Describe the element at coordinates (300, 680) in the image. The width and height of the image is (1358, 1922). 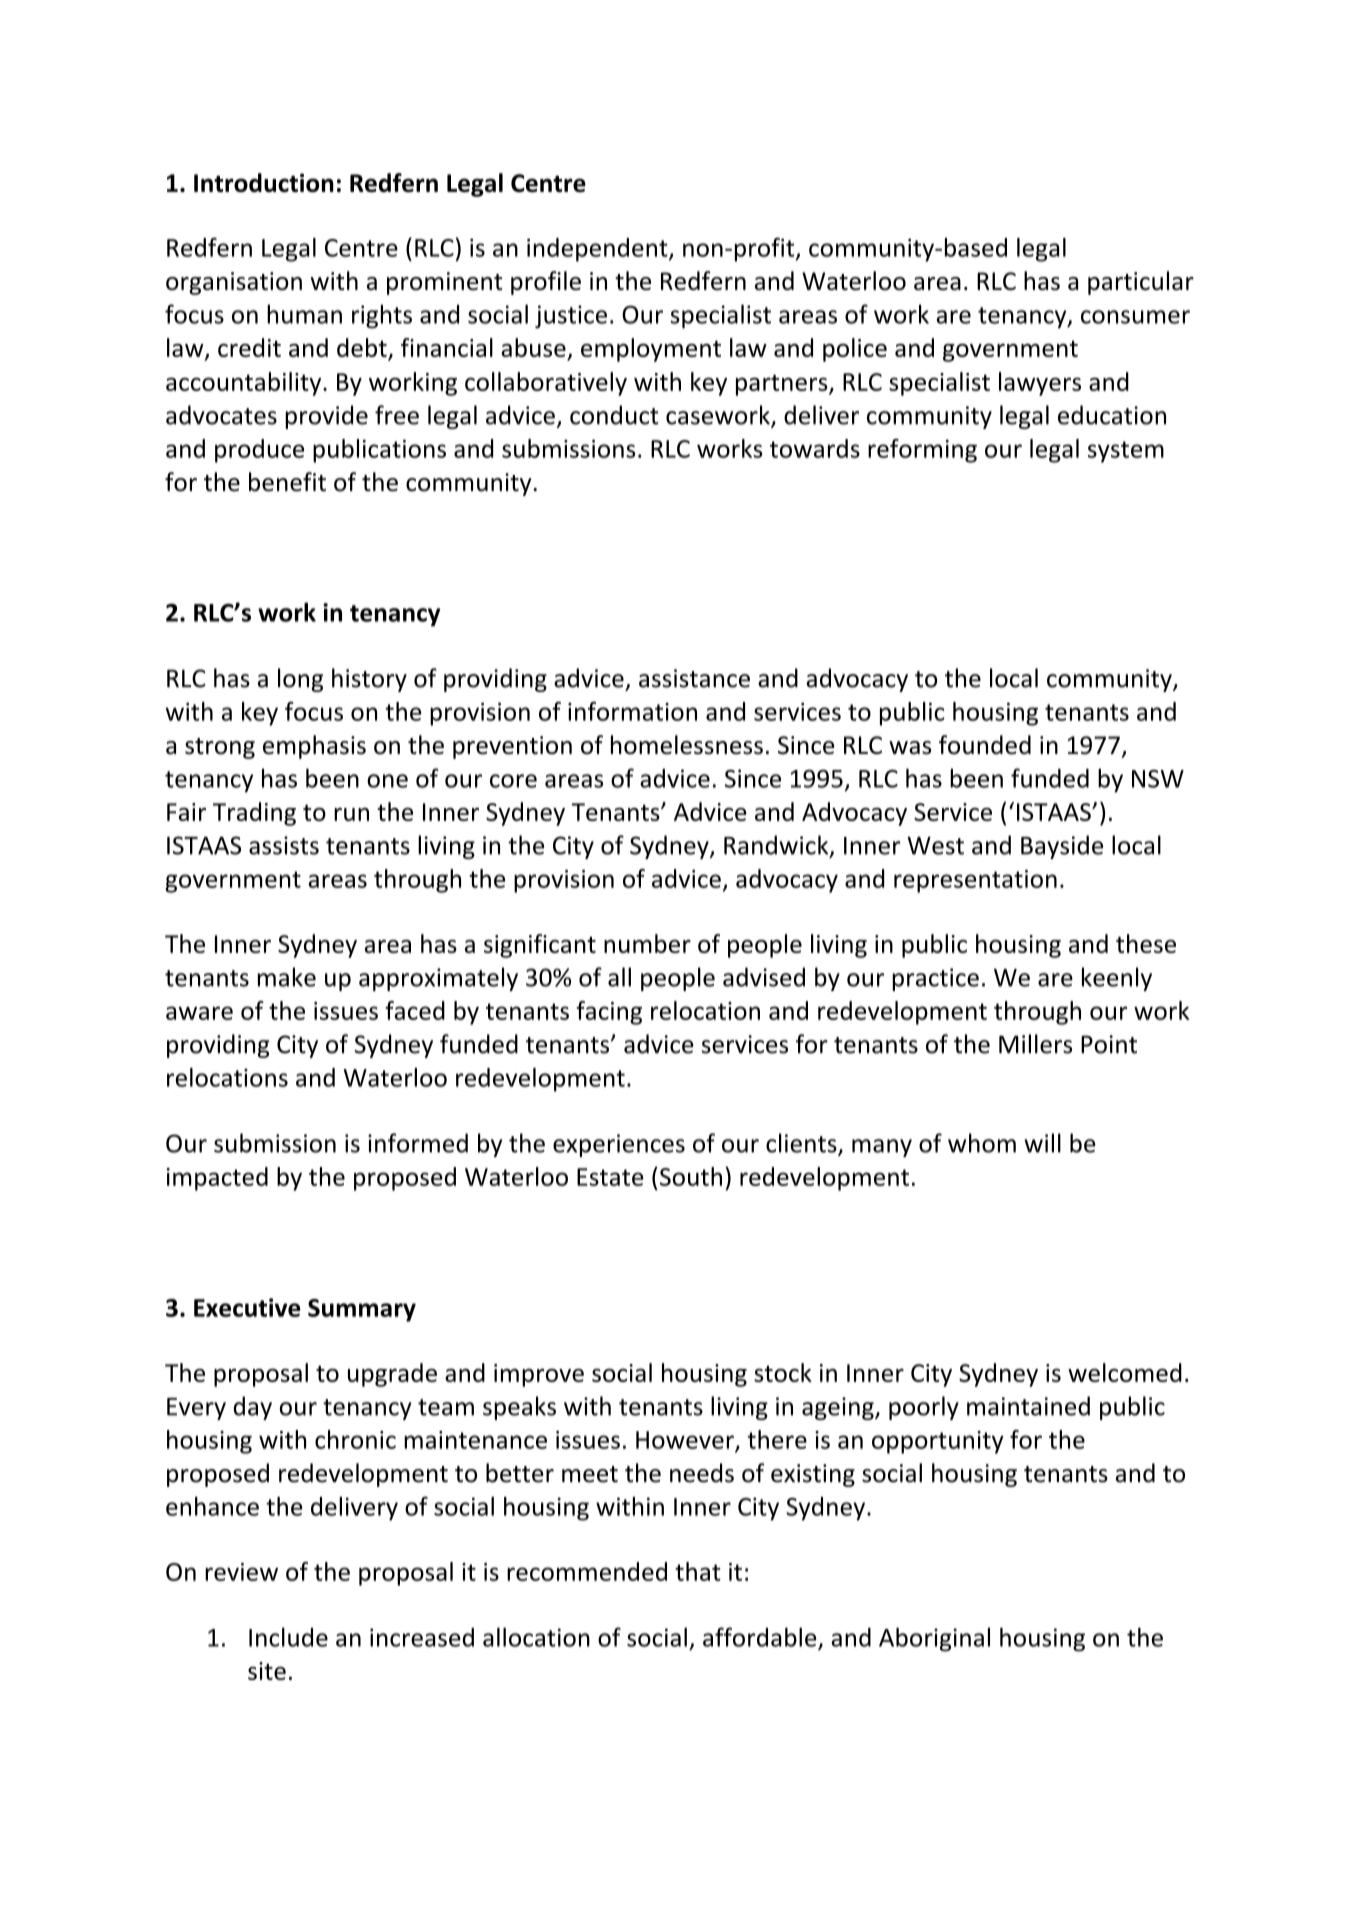
I see `long` at that location.
